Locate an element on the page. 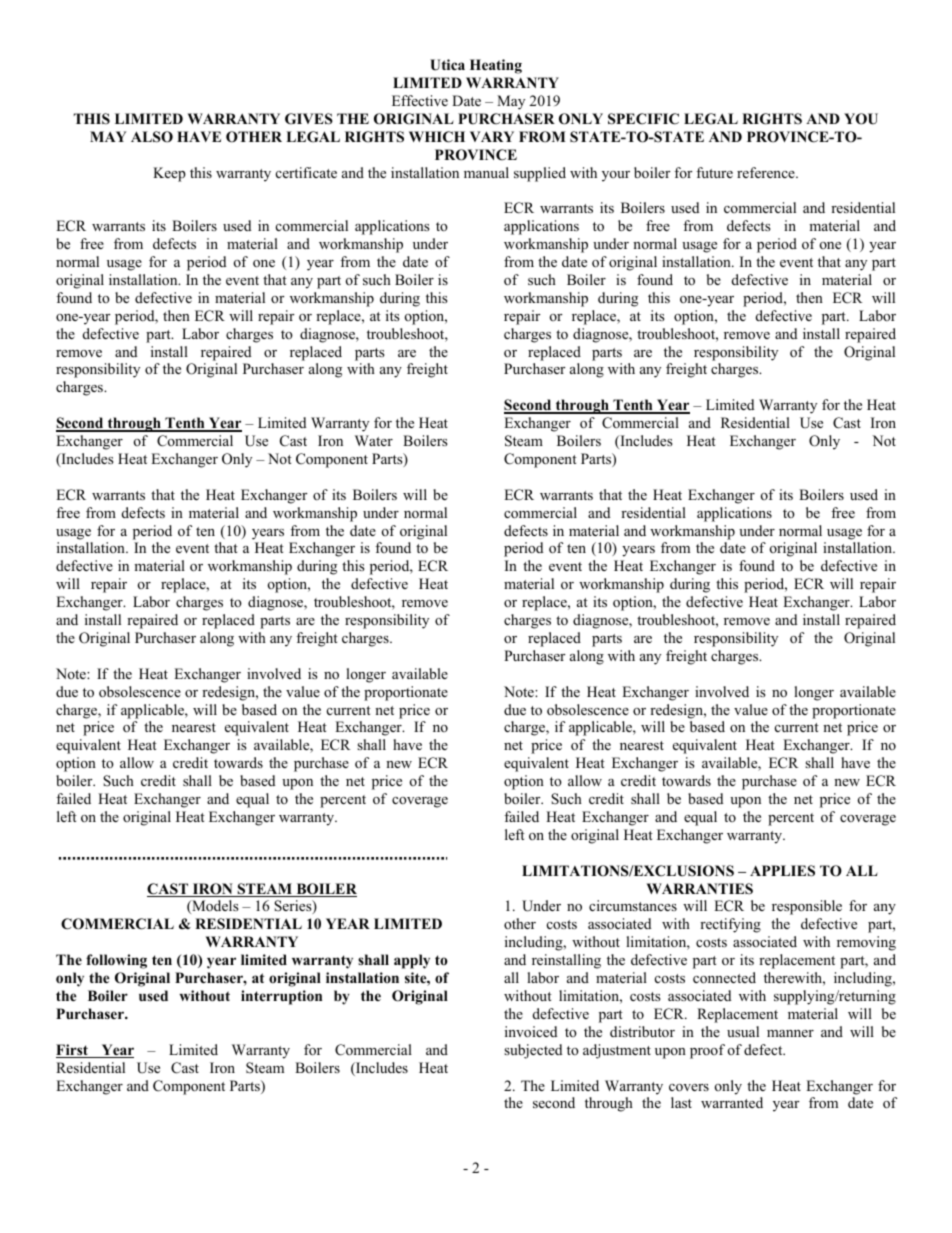  Water is located at coordinates (374, 440).
